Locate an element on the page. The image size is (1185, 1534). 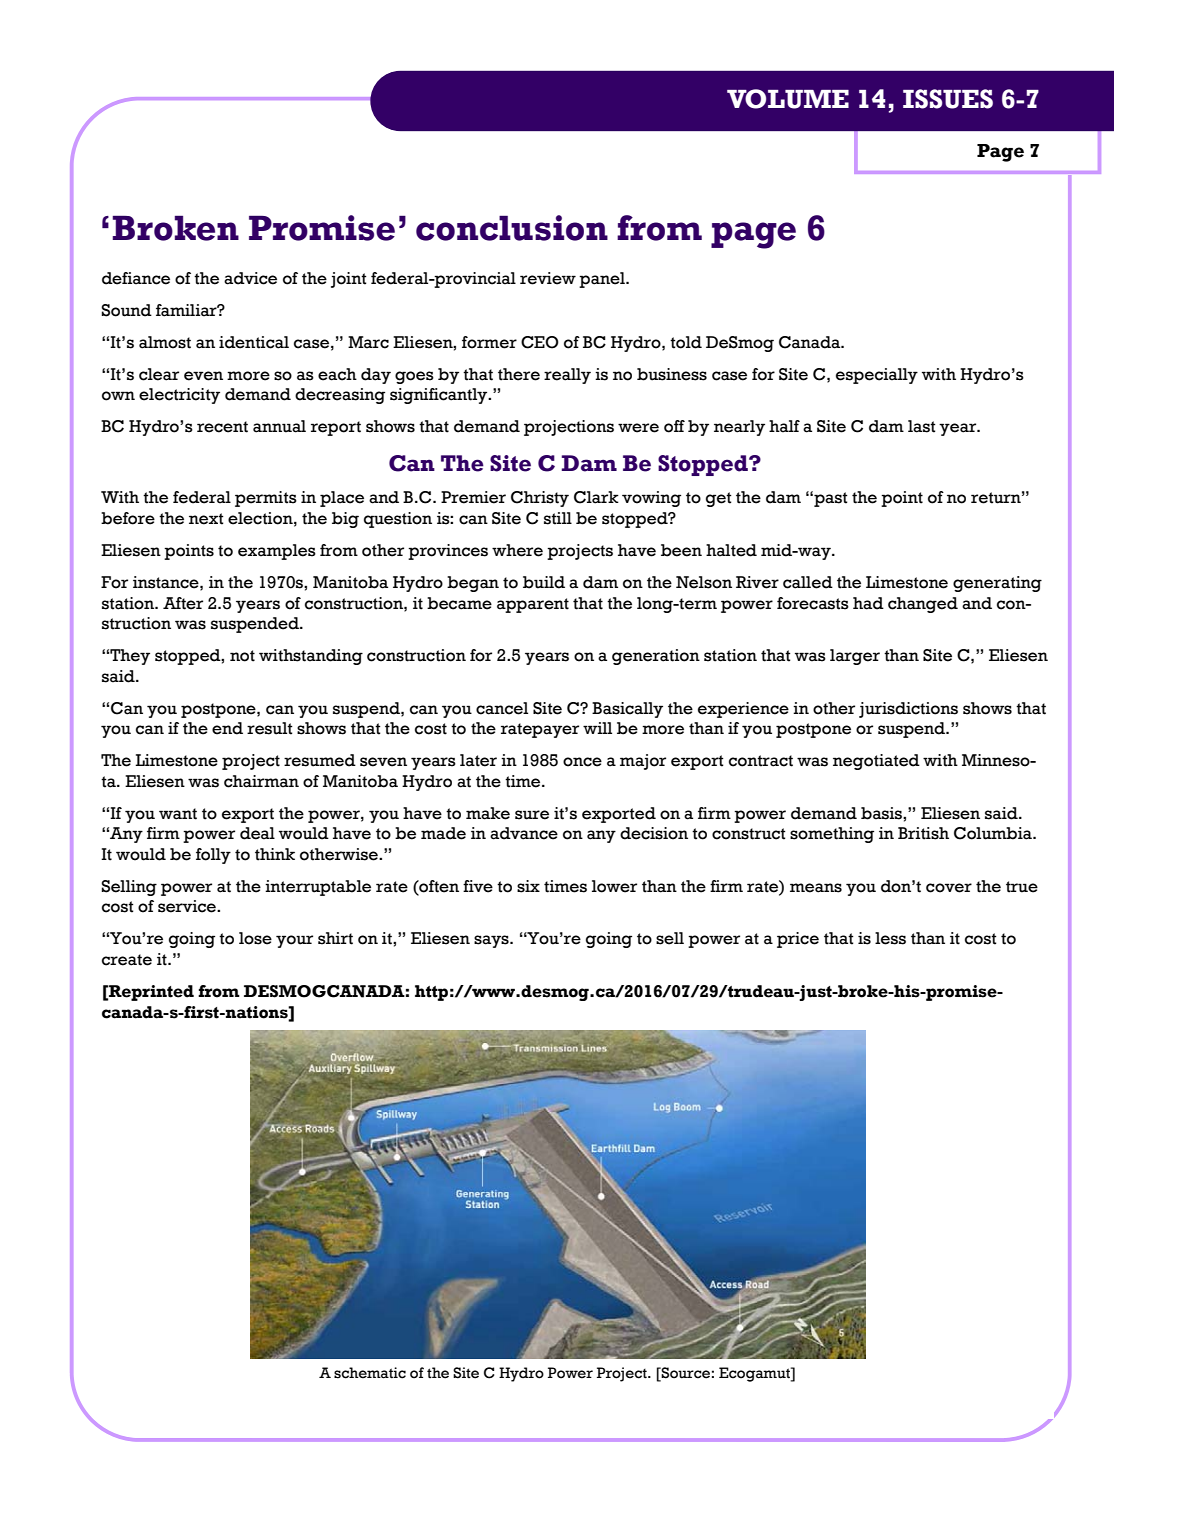
result is located at coordinates (270, 728).
